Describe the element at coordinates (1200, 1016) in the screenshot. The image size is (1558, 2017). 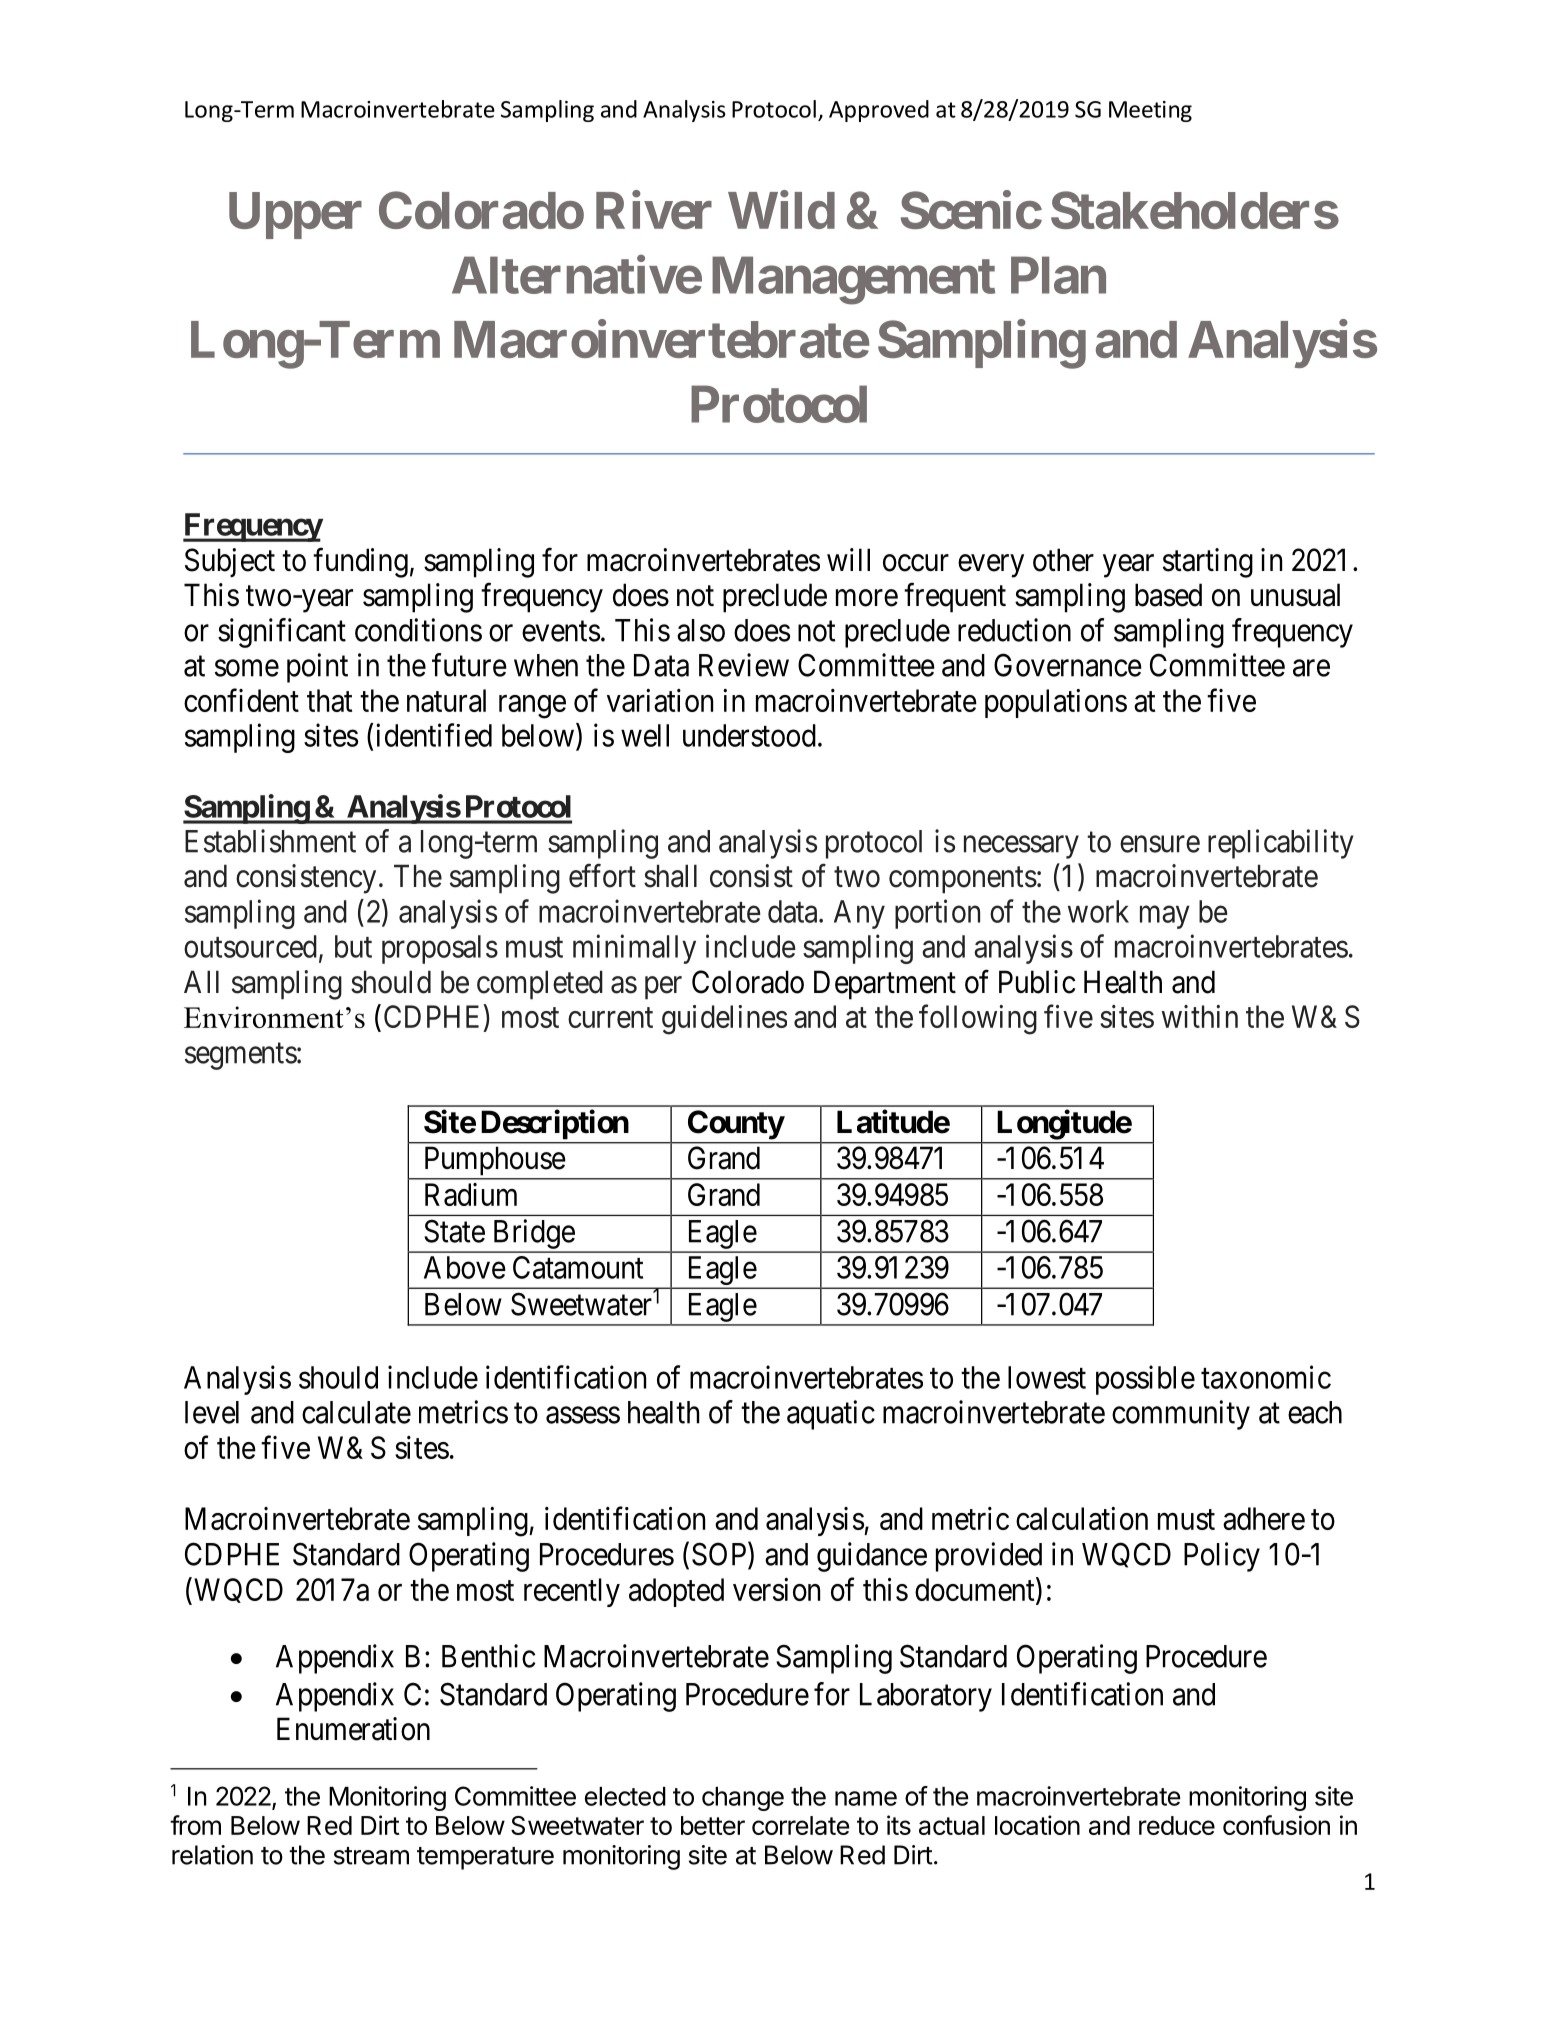
I see `within` at that location.
